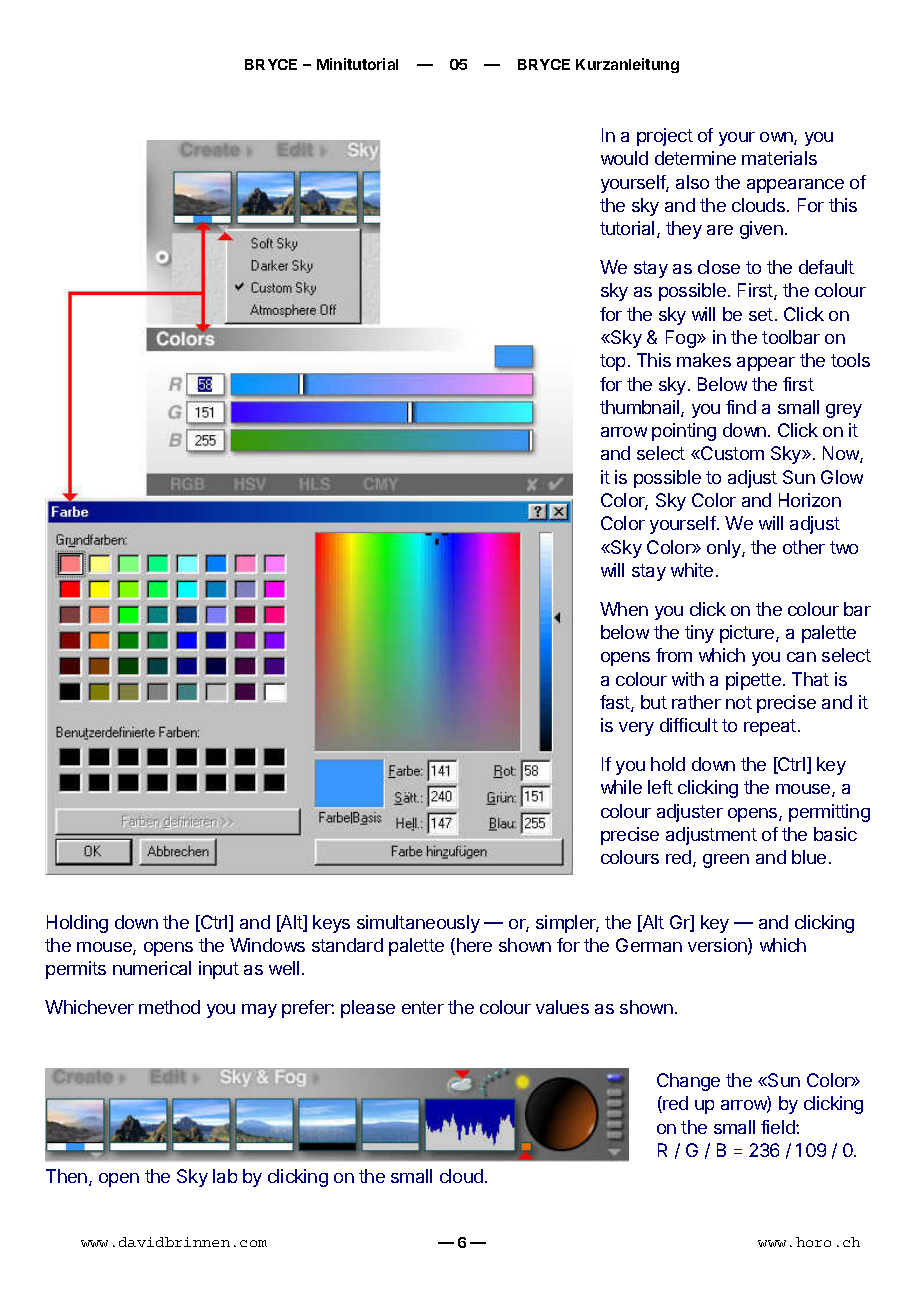 This screenshot has height=1308, width=924. Describe the element at coordinates (624, 158) in the screenshot. I see `would` at that location.
